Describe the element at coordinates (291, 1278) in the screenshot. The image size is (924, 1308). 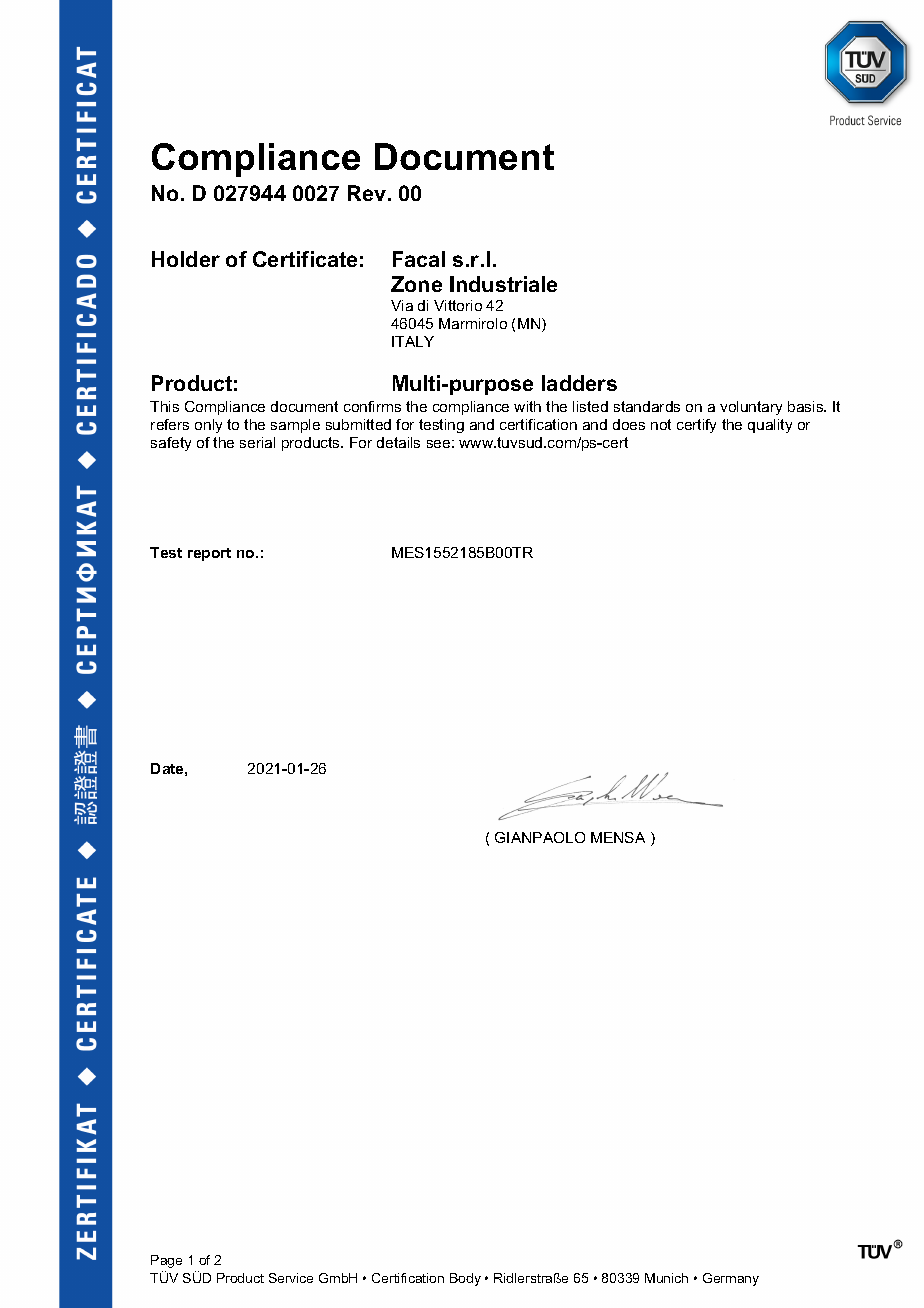
I see `Service` at that location.
